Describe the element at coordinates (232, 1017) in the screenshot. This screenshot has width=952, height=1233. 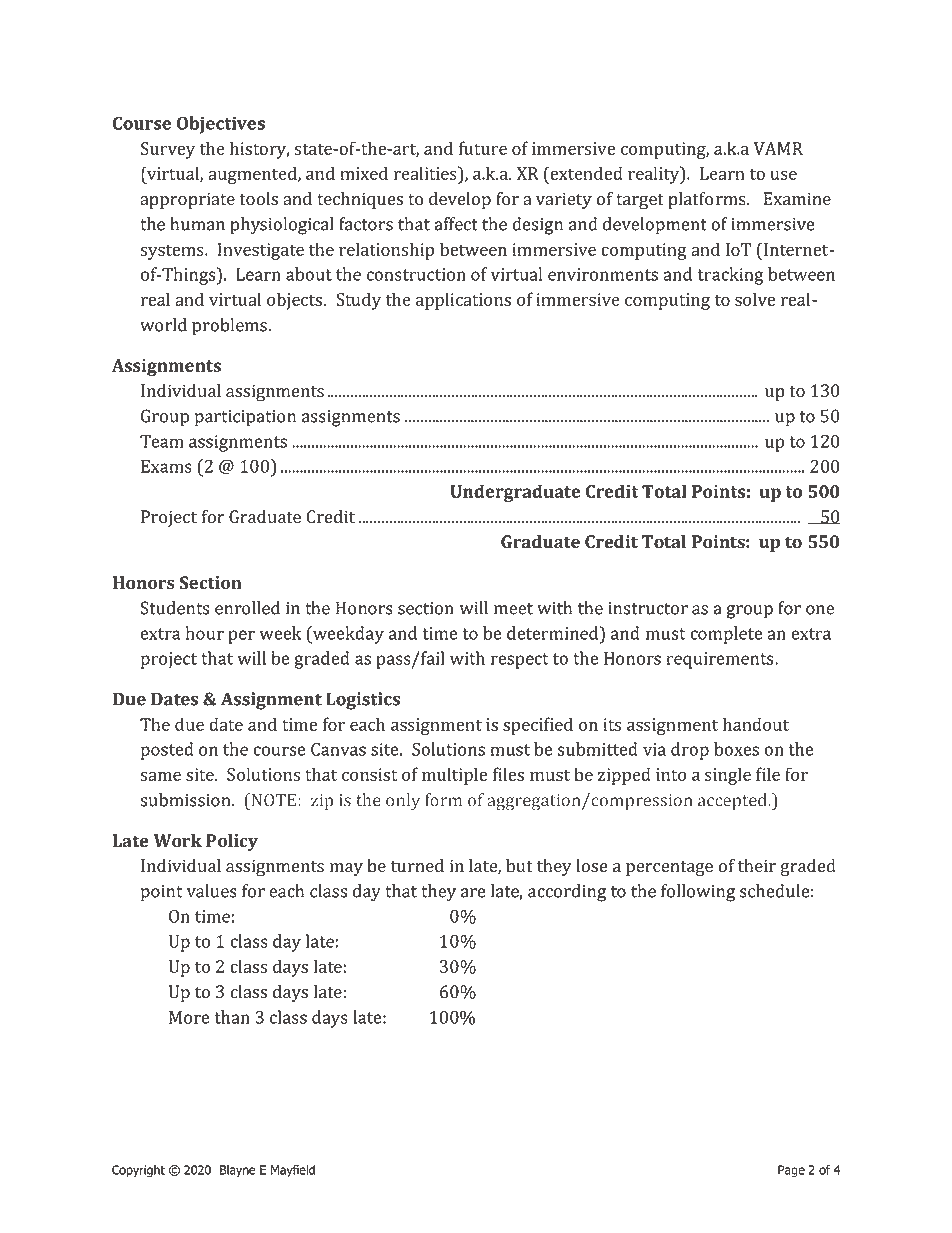
I see `than` at that location.
